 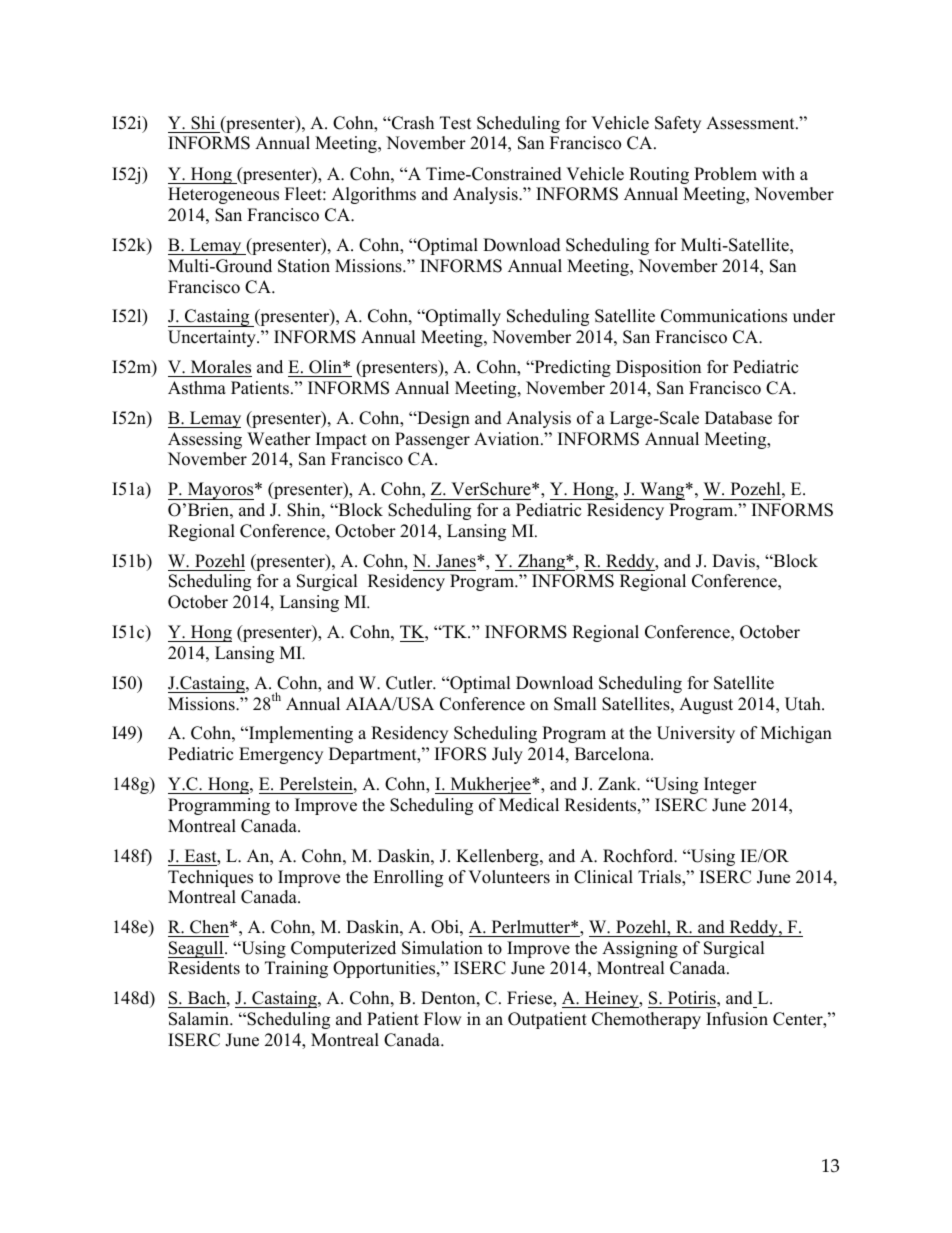 What do you see at coordinates (725, 174) in the page?
I see `Problem` at bounding box center [725, 174].
